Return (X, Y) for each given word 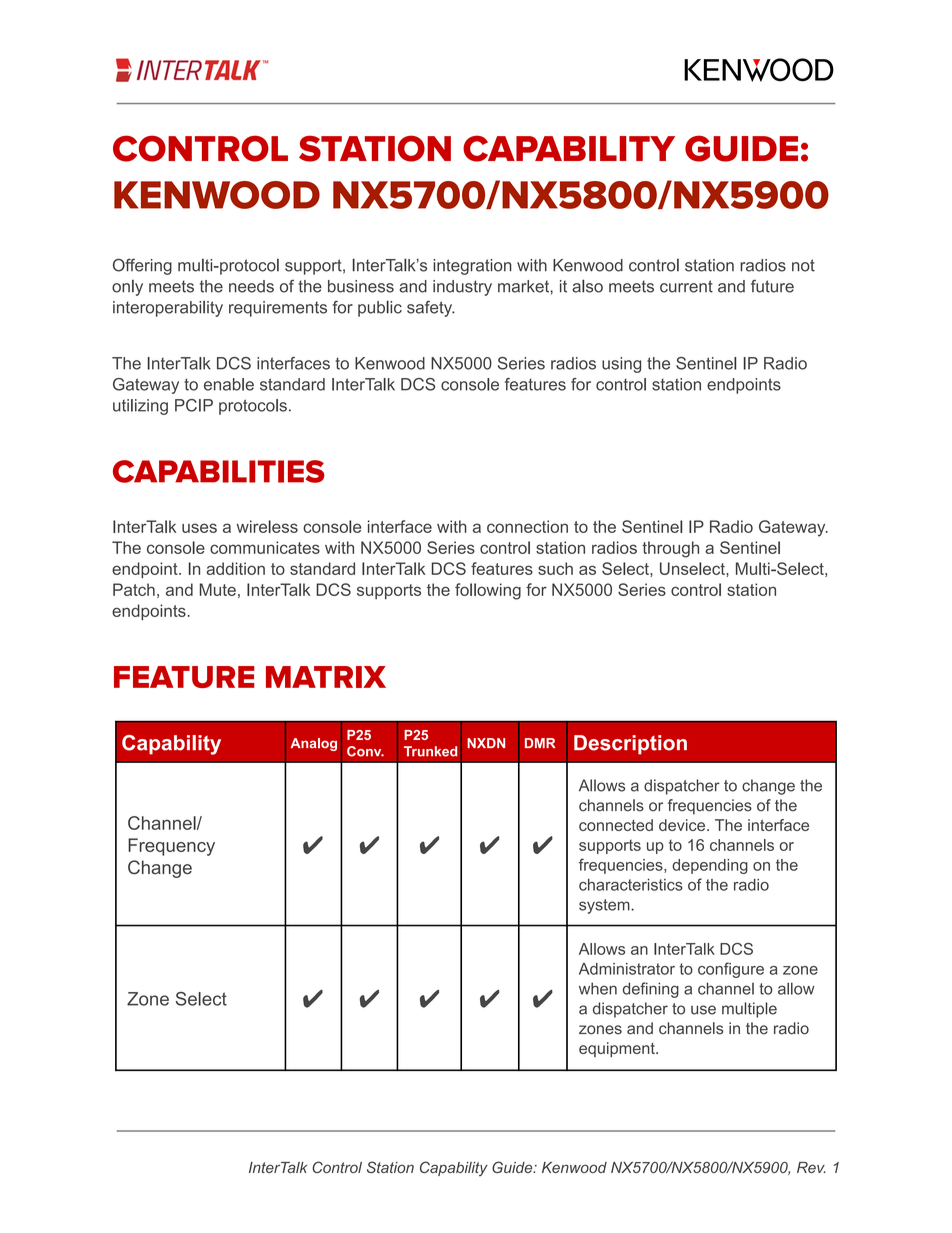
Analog (313, 744)
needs (251, 286)
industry (462, 288)
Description (630, 745)
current (686, 286)
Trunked (430, 751)
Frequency (171, 847)
